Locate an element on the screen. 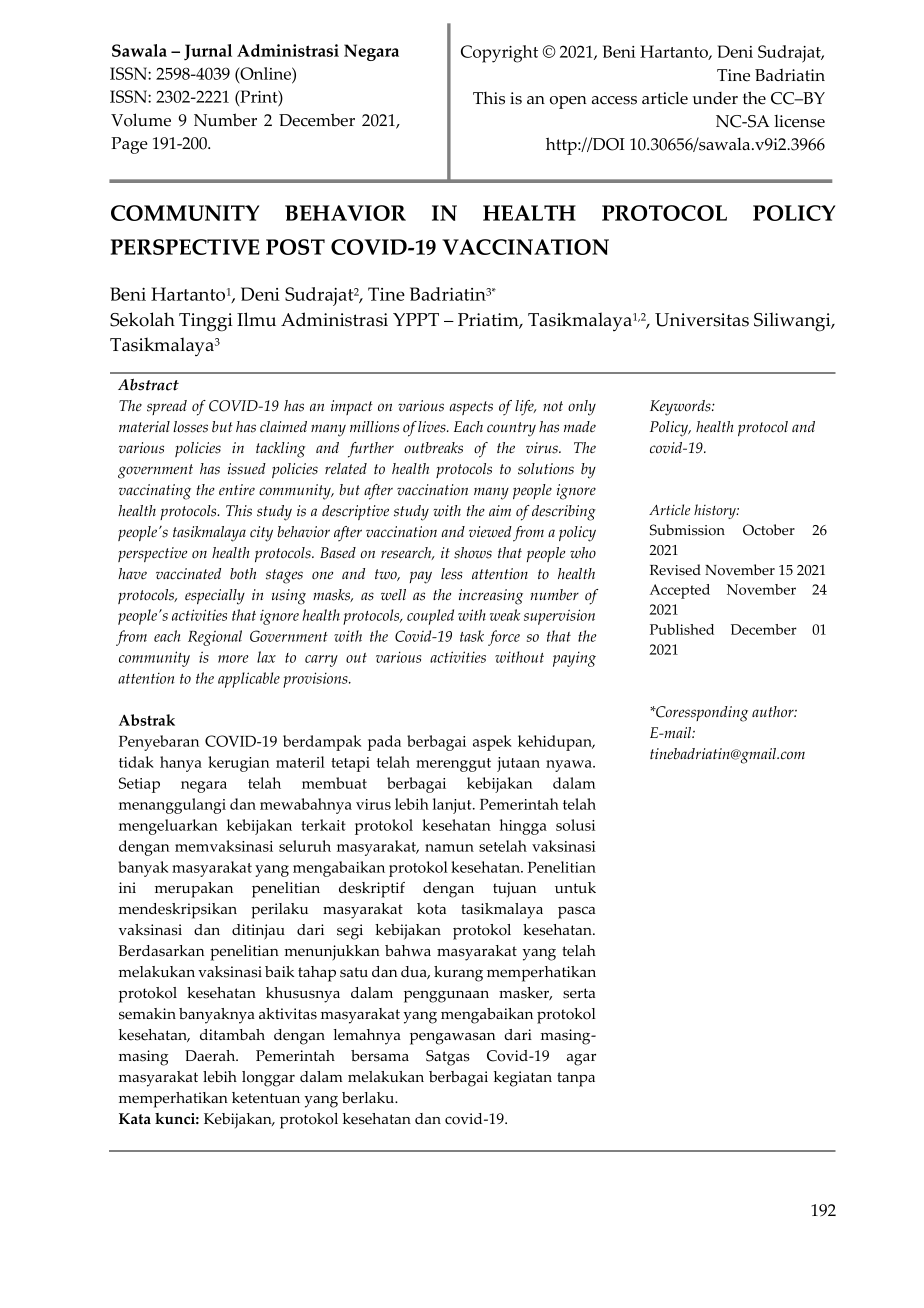  Jurnal is located at coordinates (208, 52).
